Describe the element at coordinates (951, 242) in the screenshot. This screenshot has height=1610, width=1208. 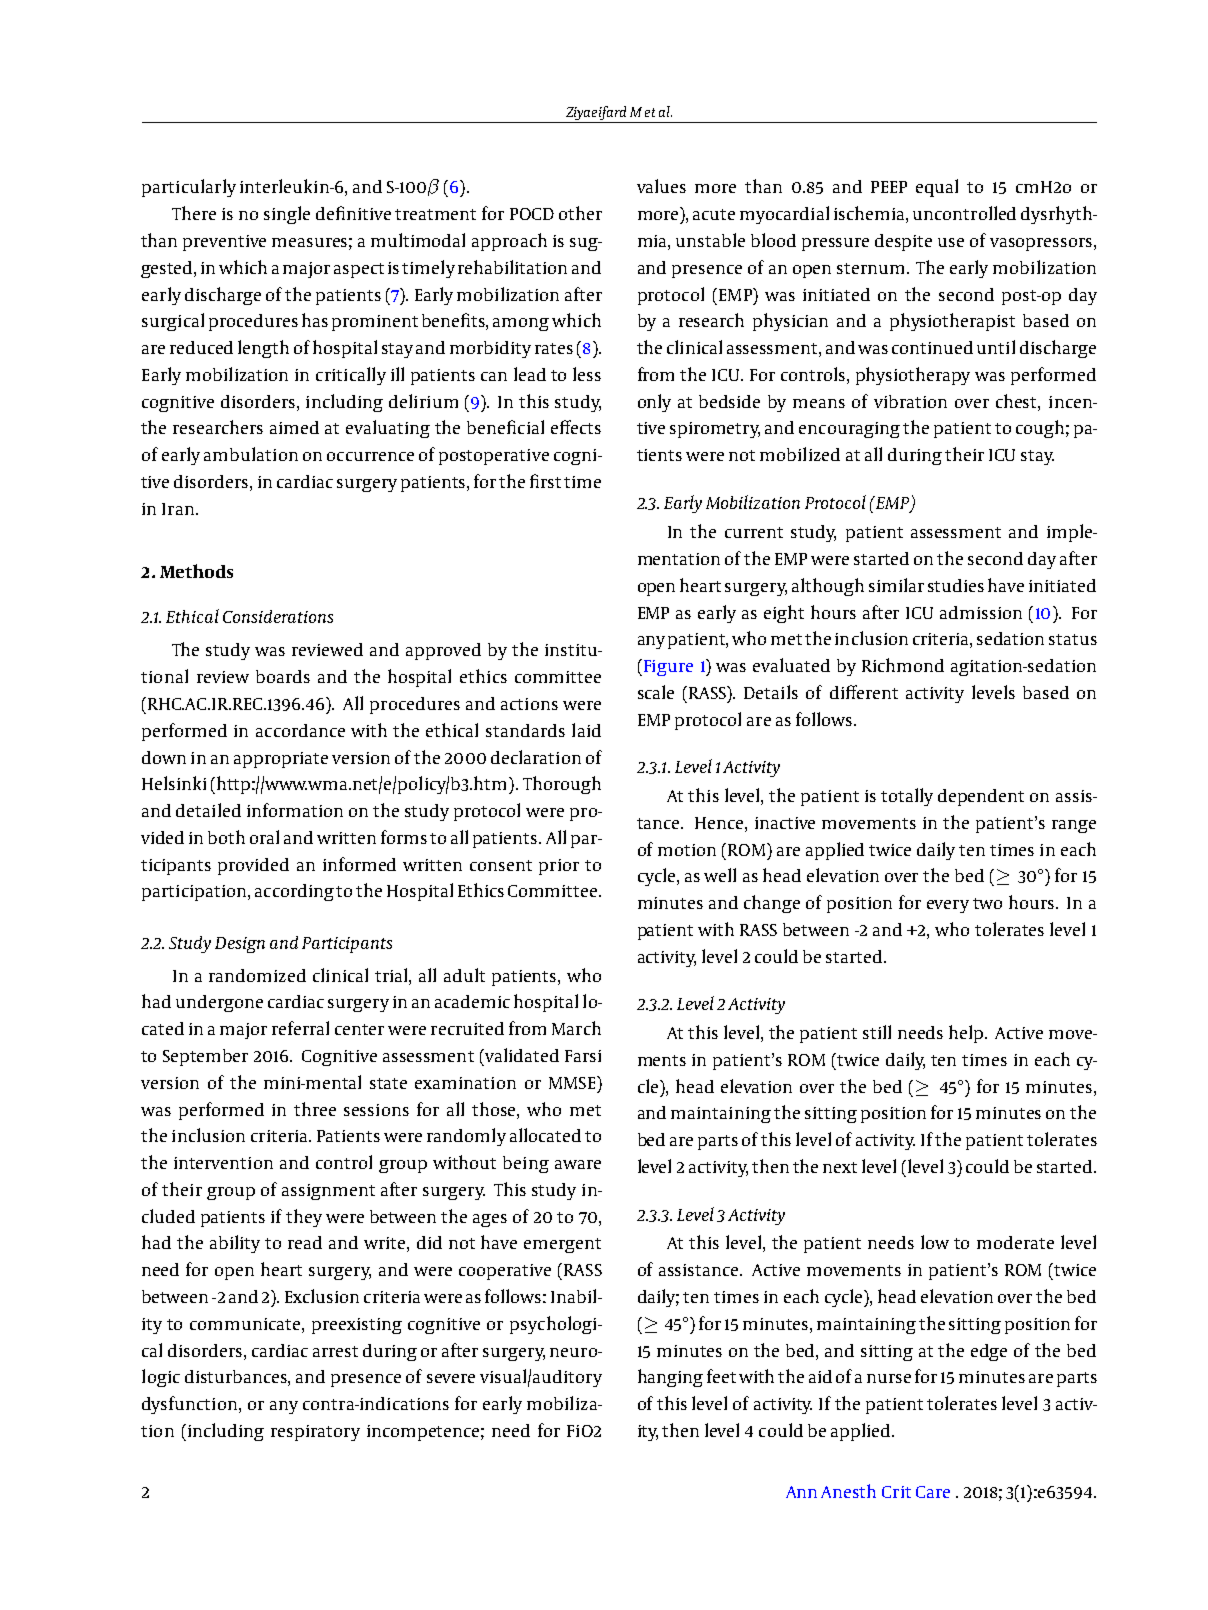
I see `use` at that location.
